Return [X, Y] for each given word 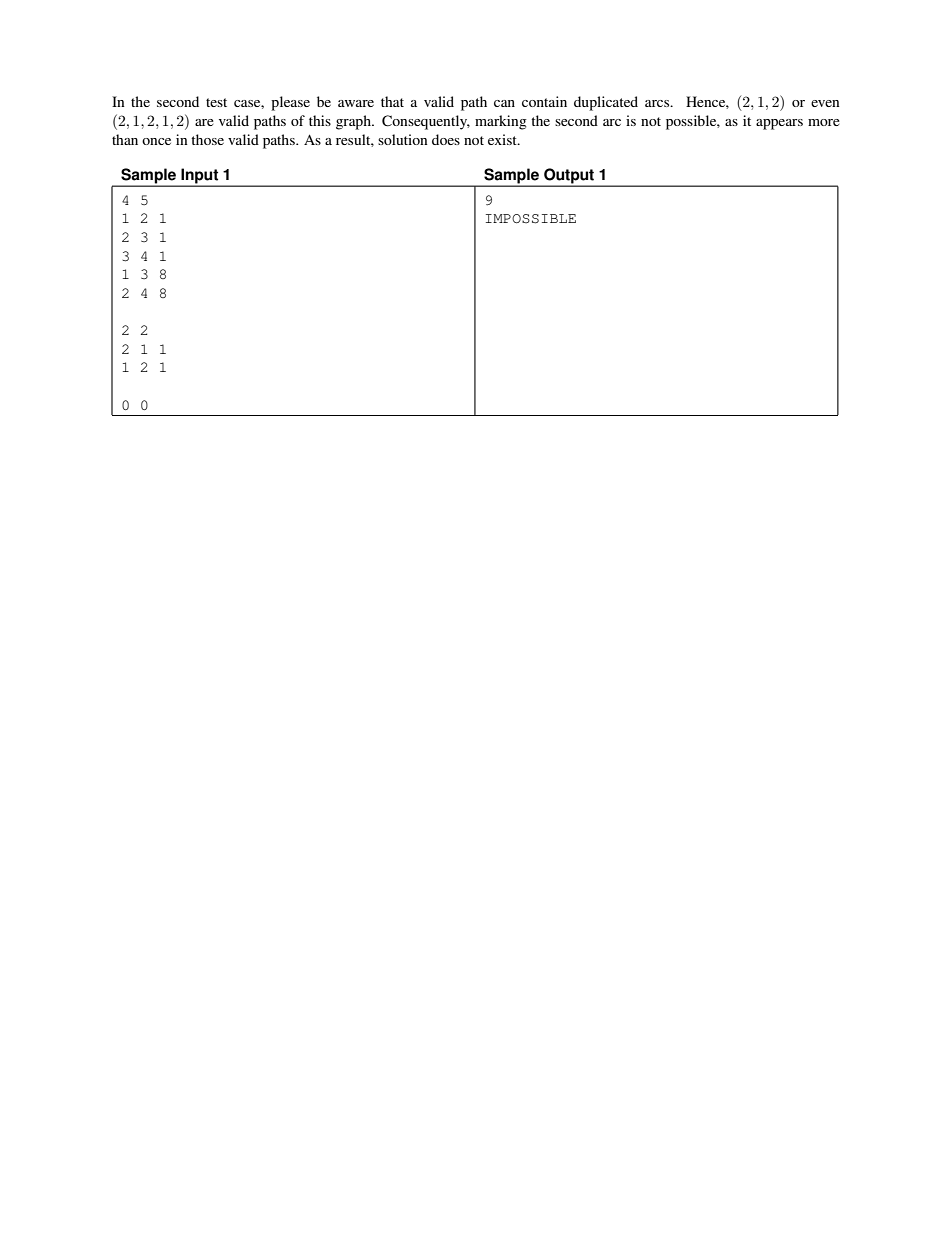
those [207, 139]
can [504, 103]
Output [569, 177]
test [216, 102]
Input [200, 177]
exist [503, 139]
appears [779, 124]
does [446, 139]
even [825, 103]
